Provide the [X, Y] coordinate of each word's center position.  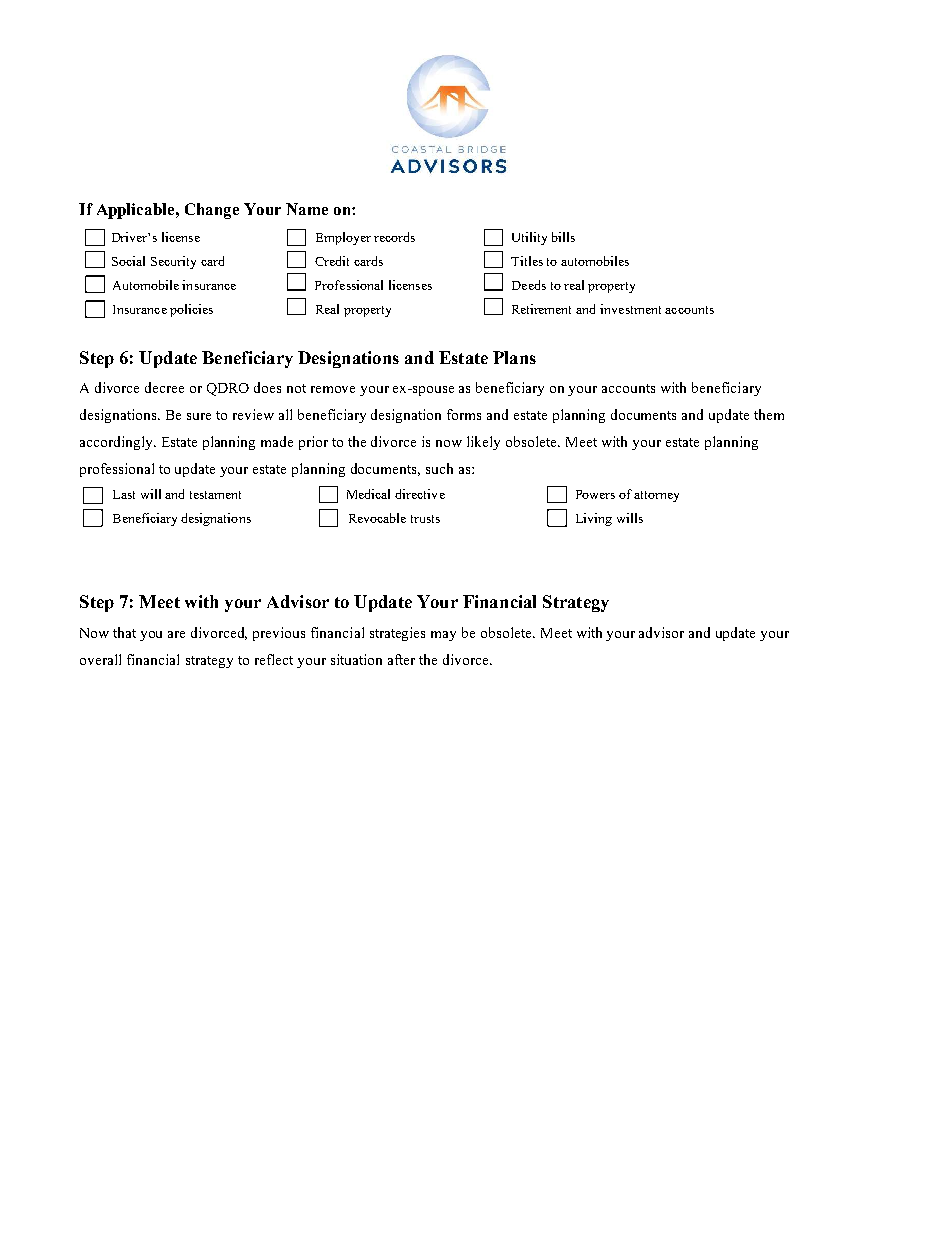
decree [164, 387]
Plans [514, 357]
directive [420, 494]
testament [215, 495]
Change [212, 211]
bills [563, 237]
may [443, 636]
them [769, 414]
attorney [656, 496]
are [176, 634]
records [394, 237]
